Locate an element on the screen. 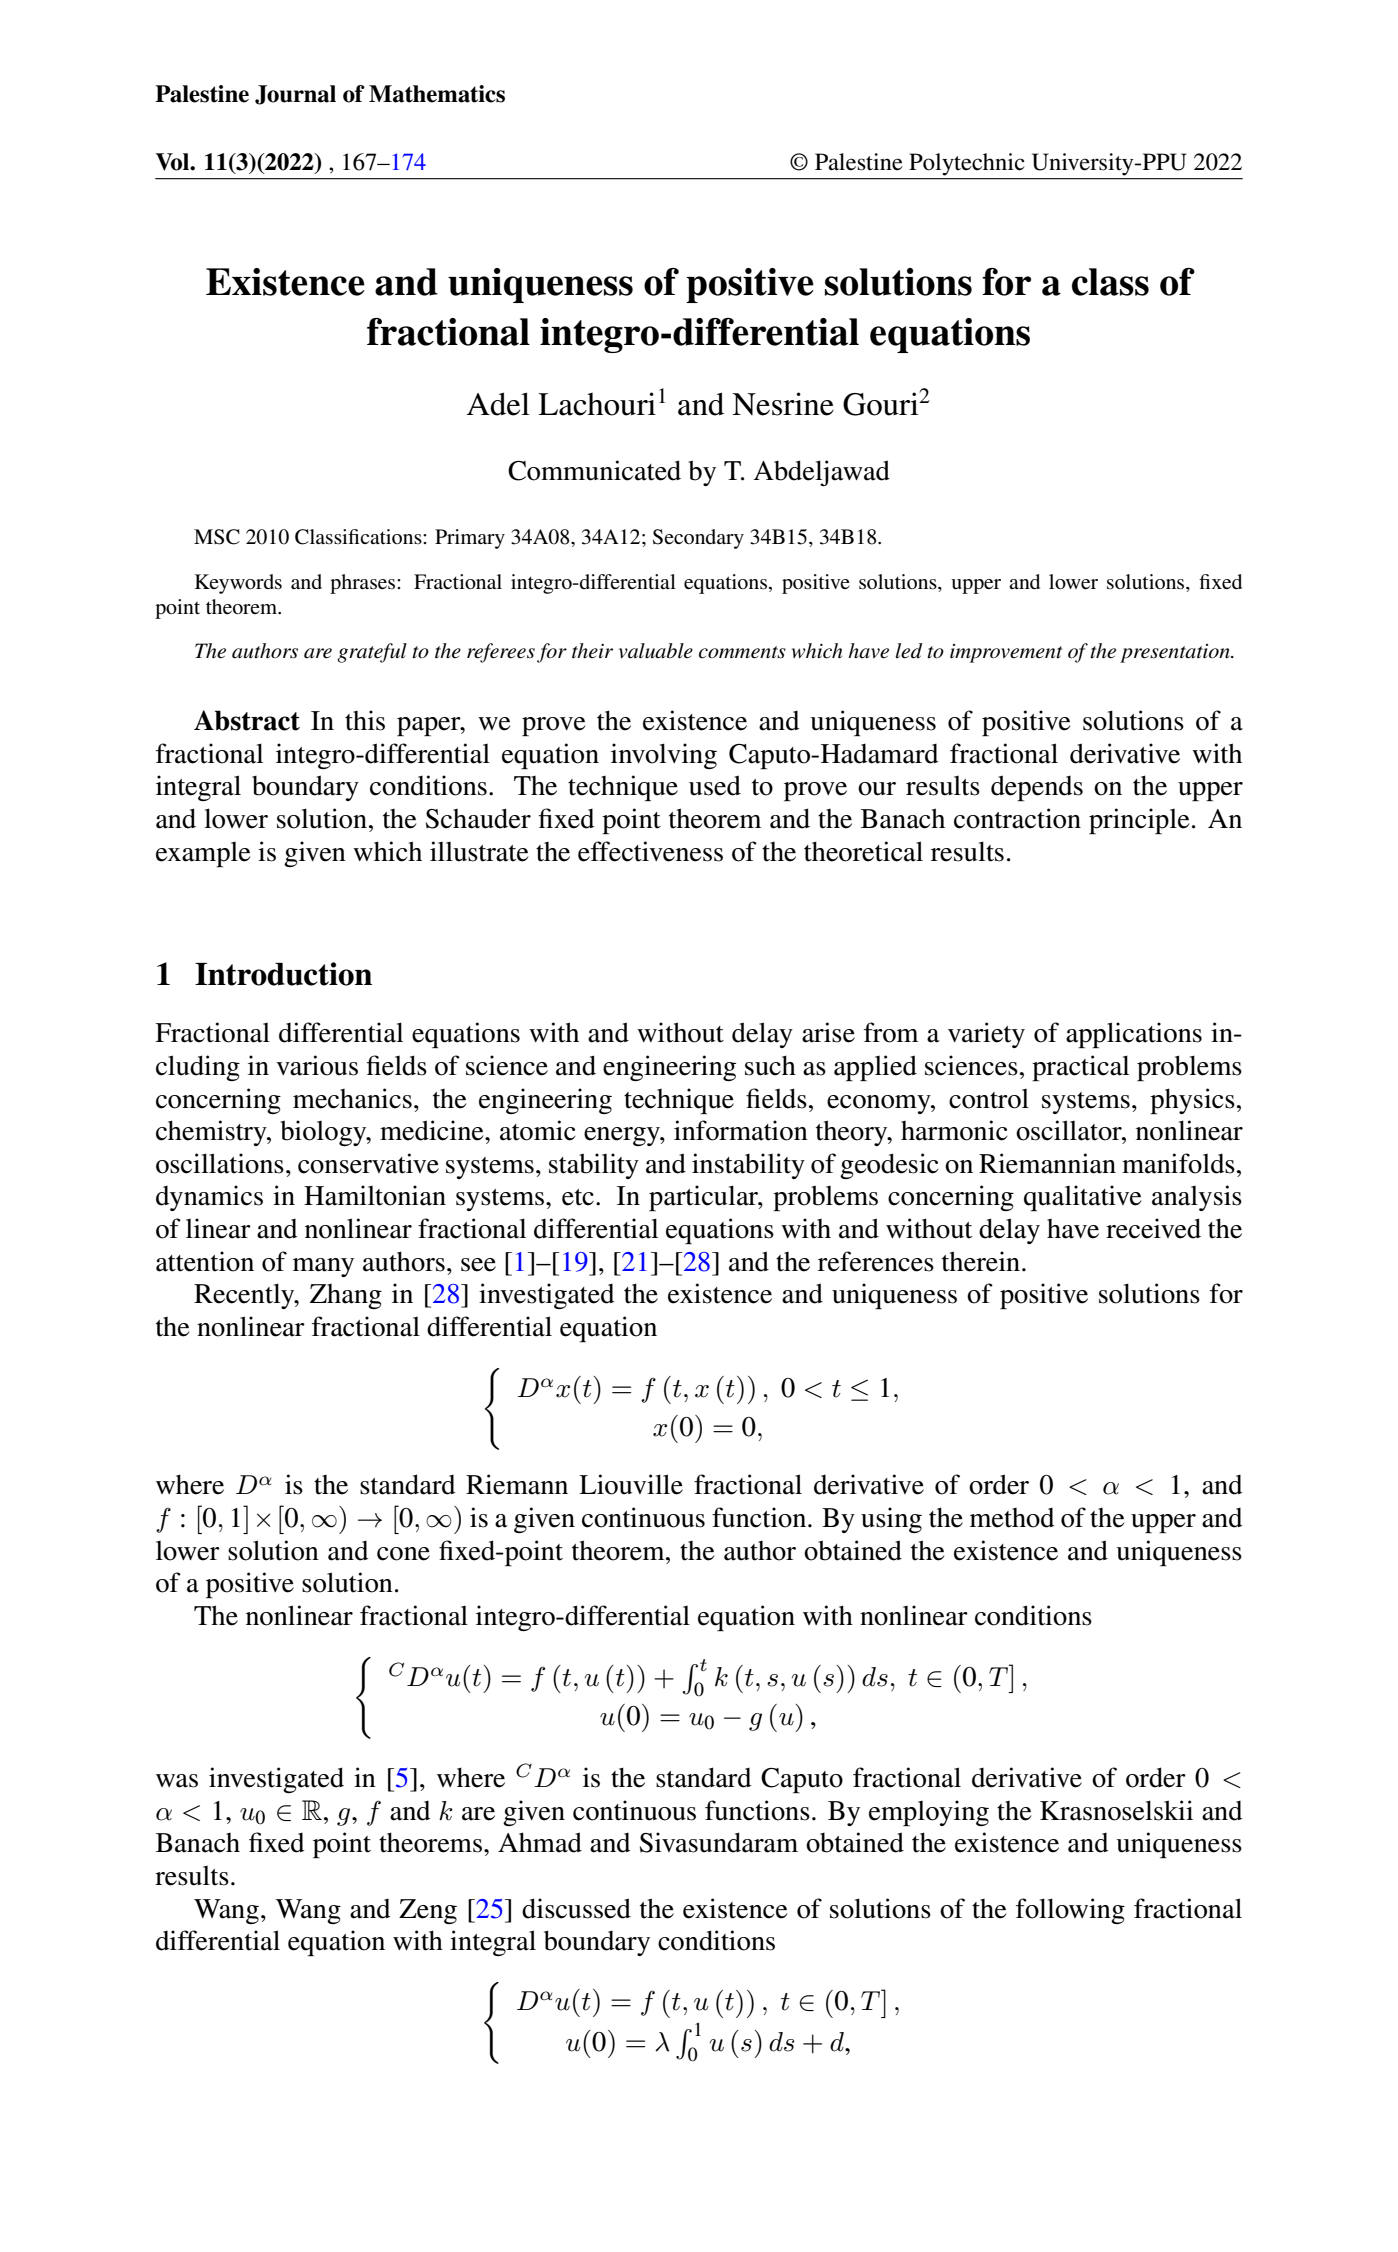 The width and height of the screenshot is (1398, 2252). Introduction is located at coordinates (283, 974).
